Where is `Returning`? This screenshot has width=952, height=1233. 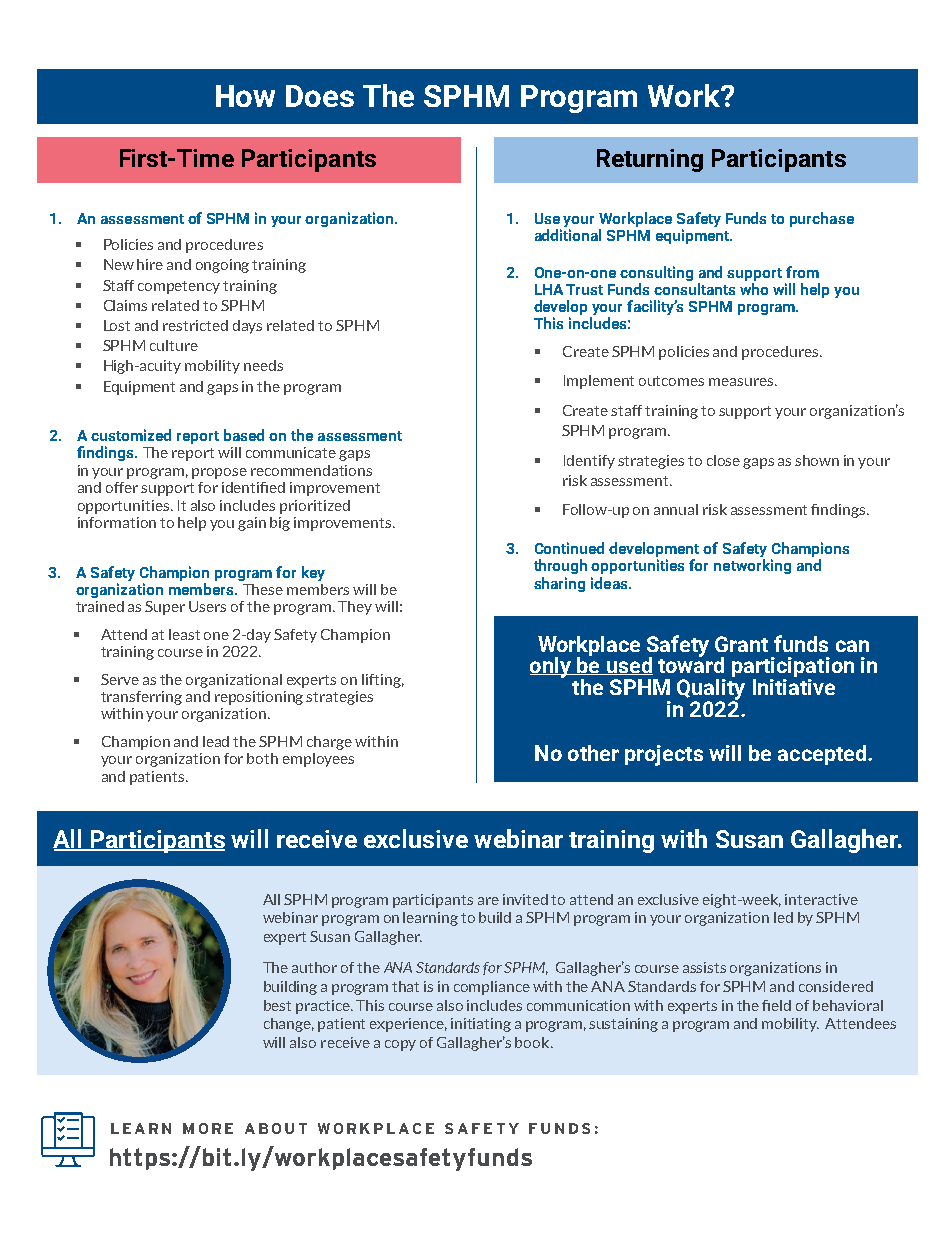
Returning is located at coordinates (650, 160).
